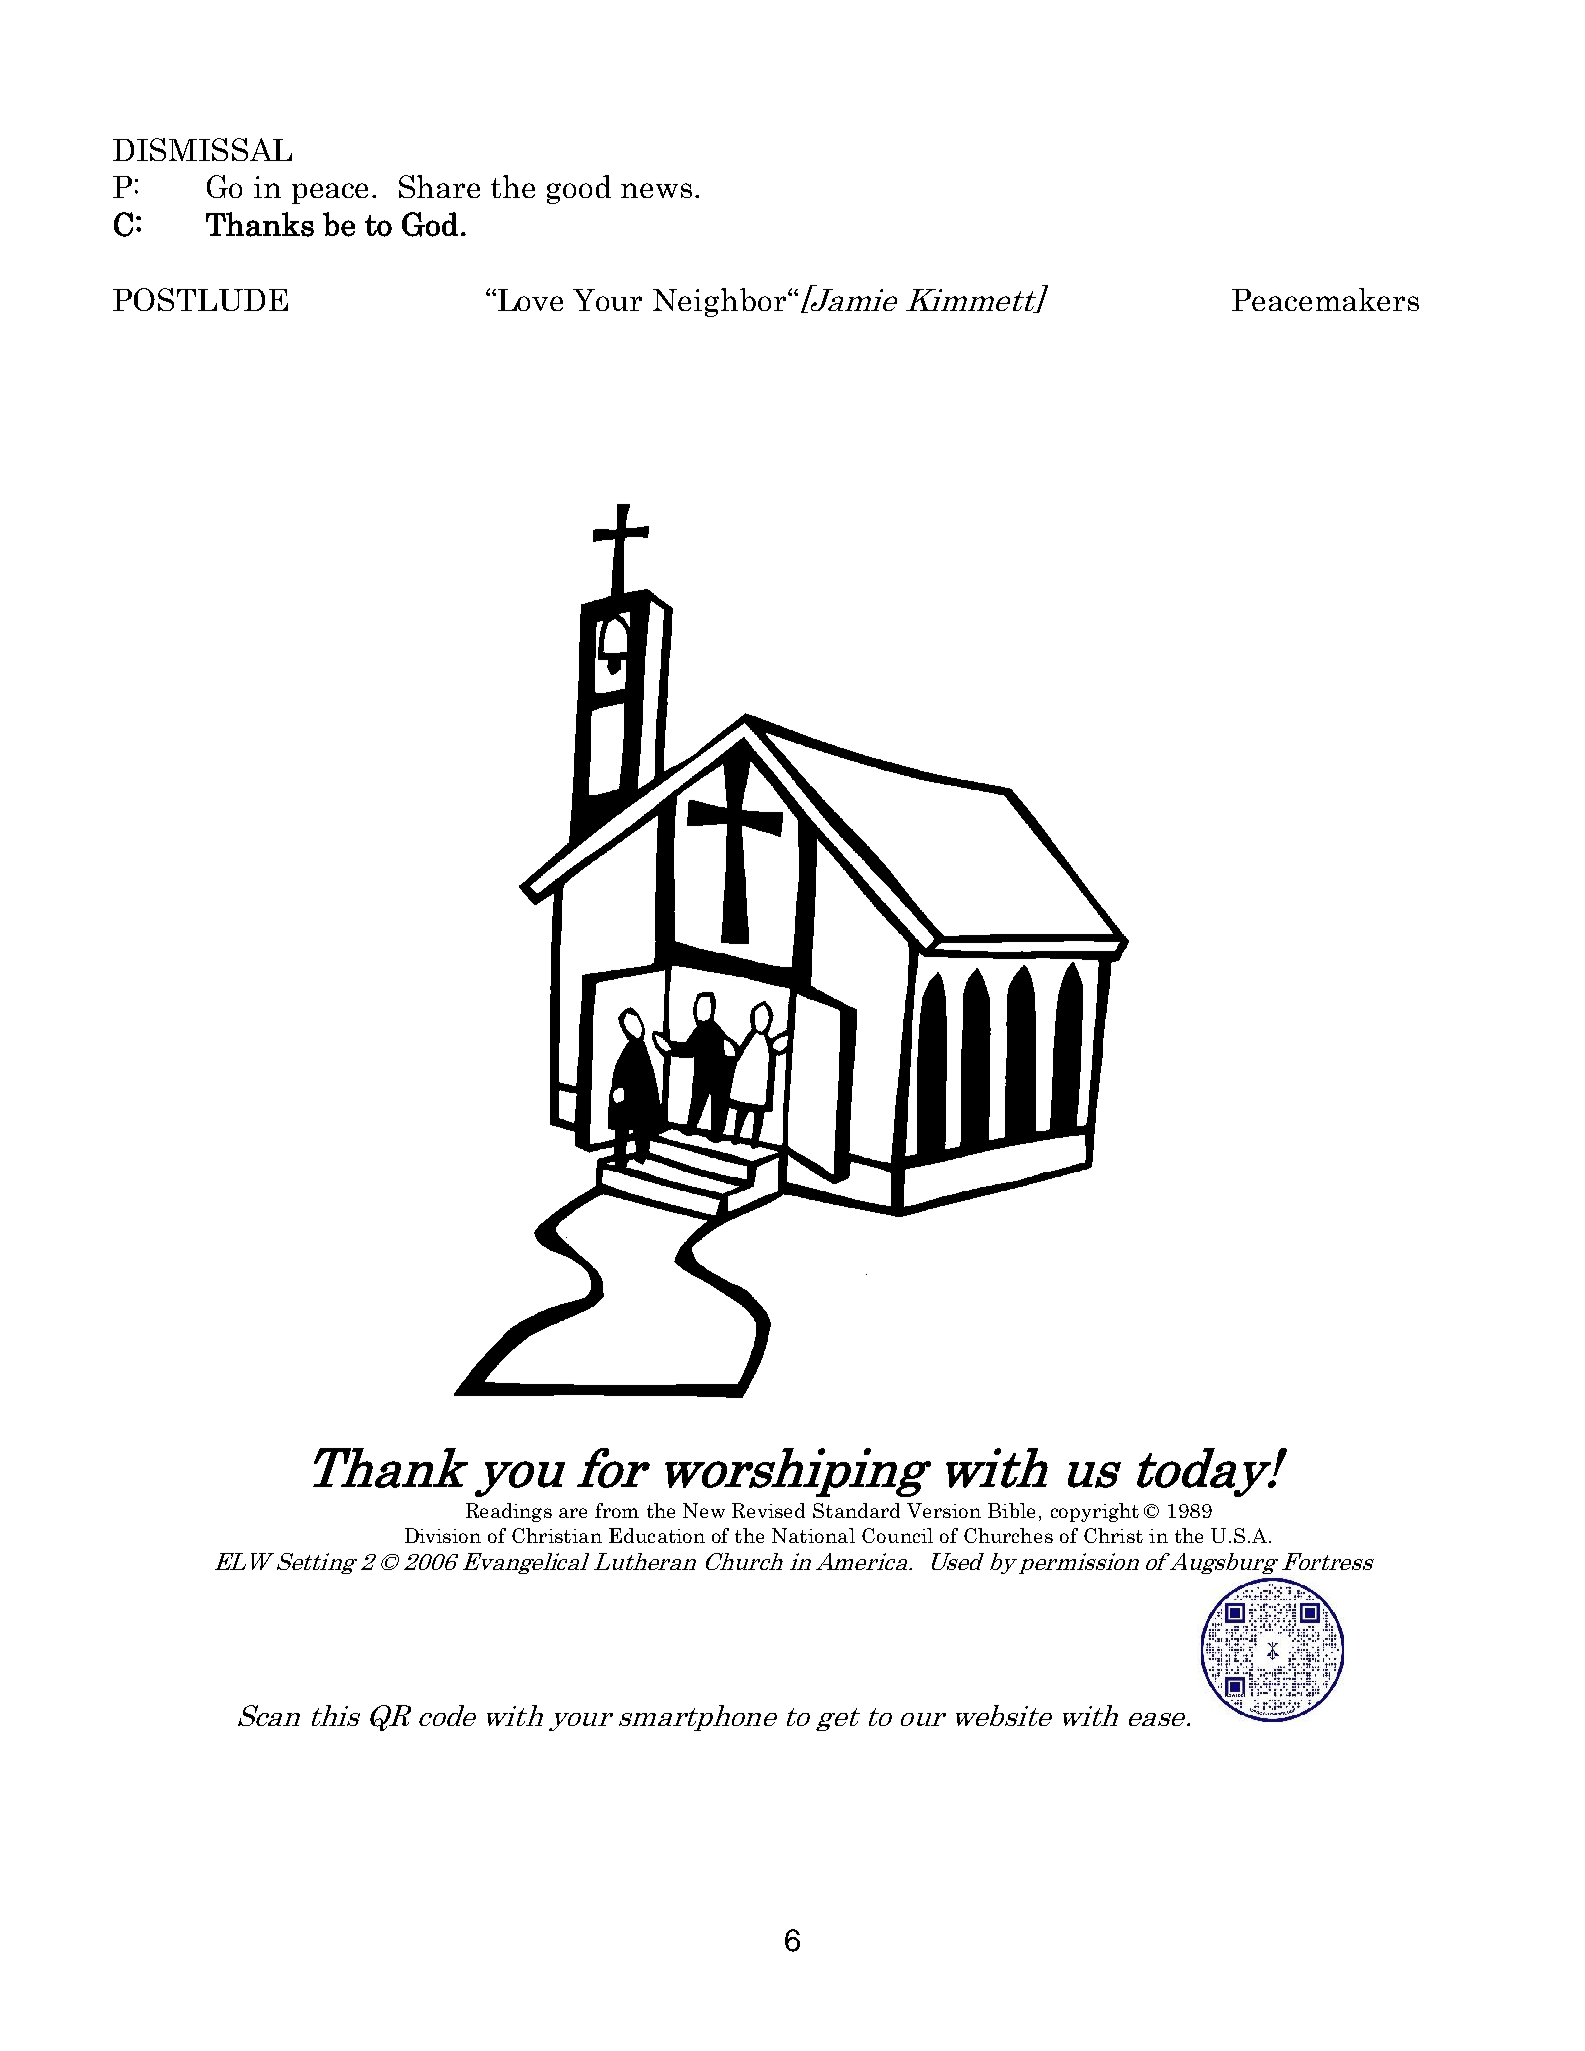 The height and width of the screenshot is (2051, 1585). What do you see at coordinates (617, 1510) in the screenshot?
I see `from` at bounding box center [617, 1510].
